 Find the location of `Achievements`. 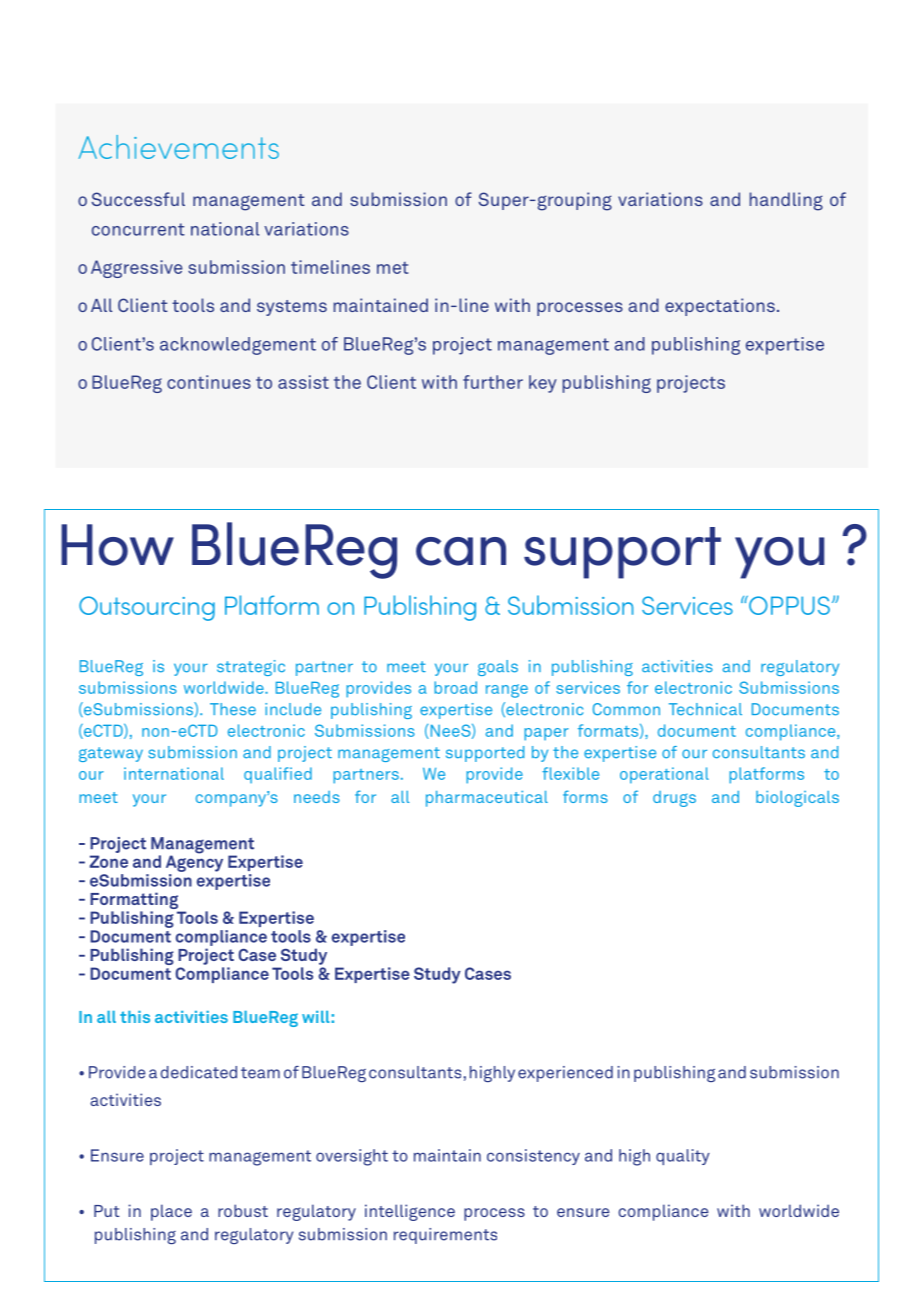

Achievements is located at coordinates (179, 147).
